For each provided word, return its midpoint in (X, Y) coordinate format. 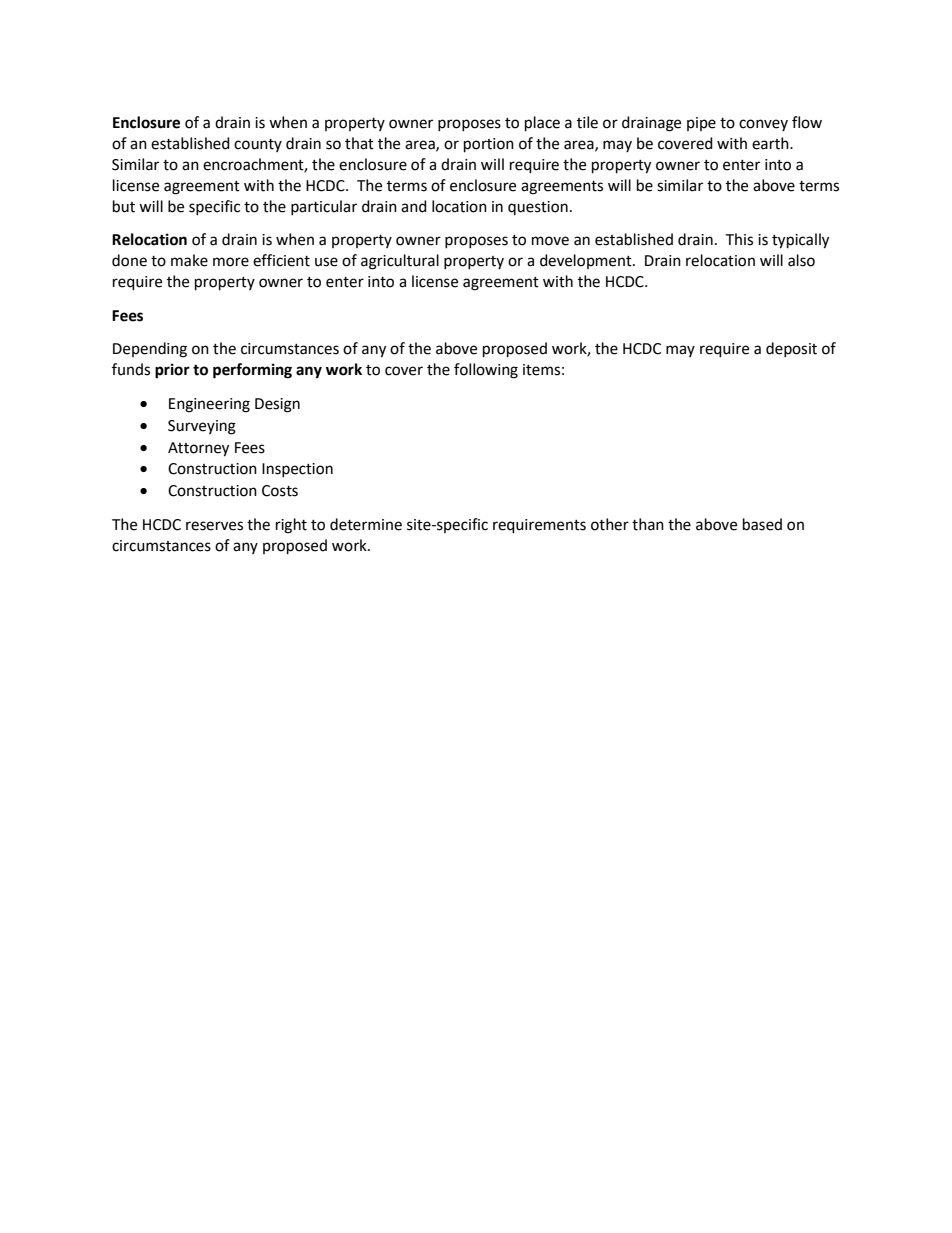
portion (489, 145)
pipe (701, 124)
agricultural (400, 262)
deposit (791, 349)
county (258, 145)
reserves (214, 526)
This (739, 239)
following (486, 371)
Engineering (209, 405)
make (189, 260)
